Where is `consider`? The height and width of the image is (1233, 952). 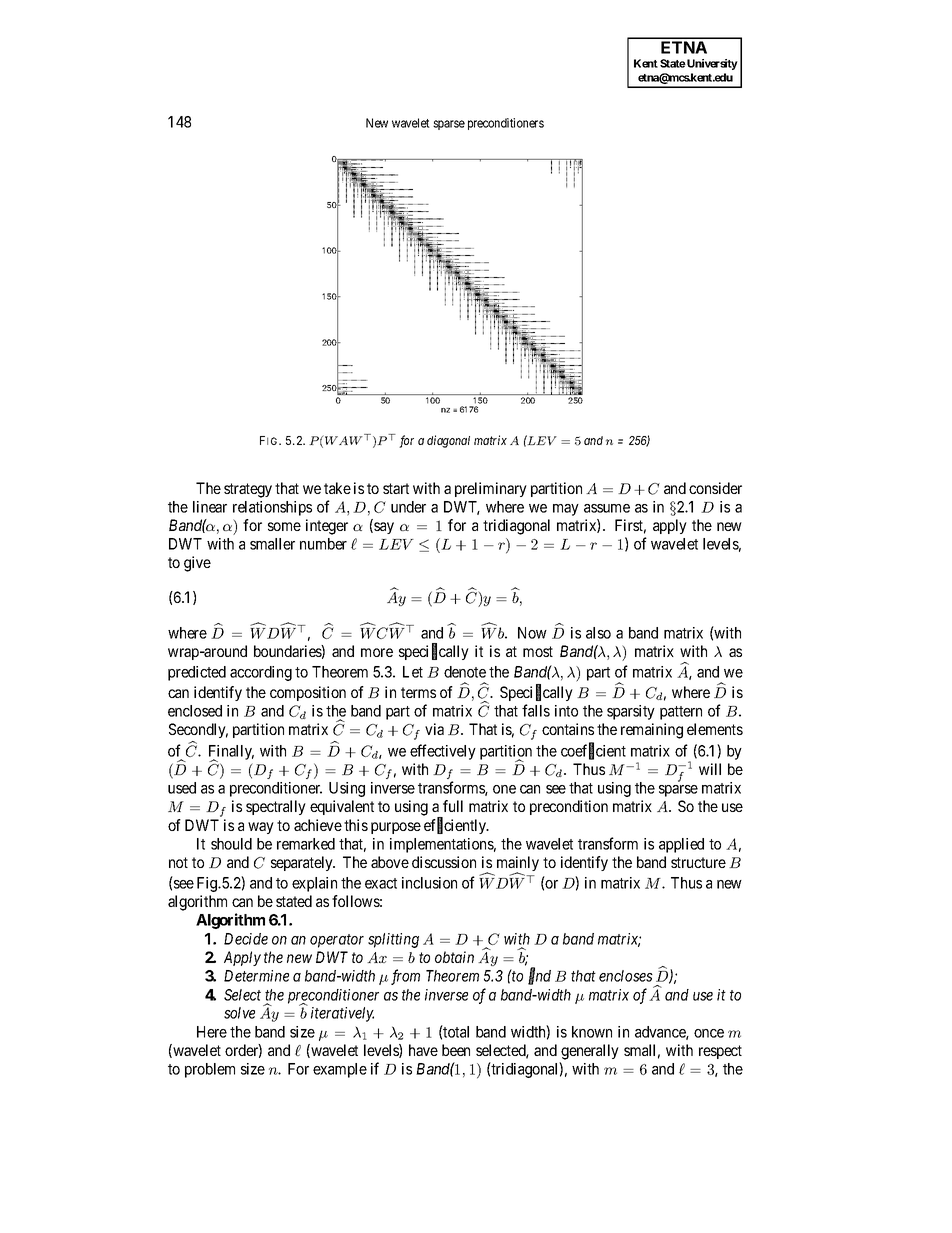
consider is located at coordinates (715, 488).
